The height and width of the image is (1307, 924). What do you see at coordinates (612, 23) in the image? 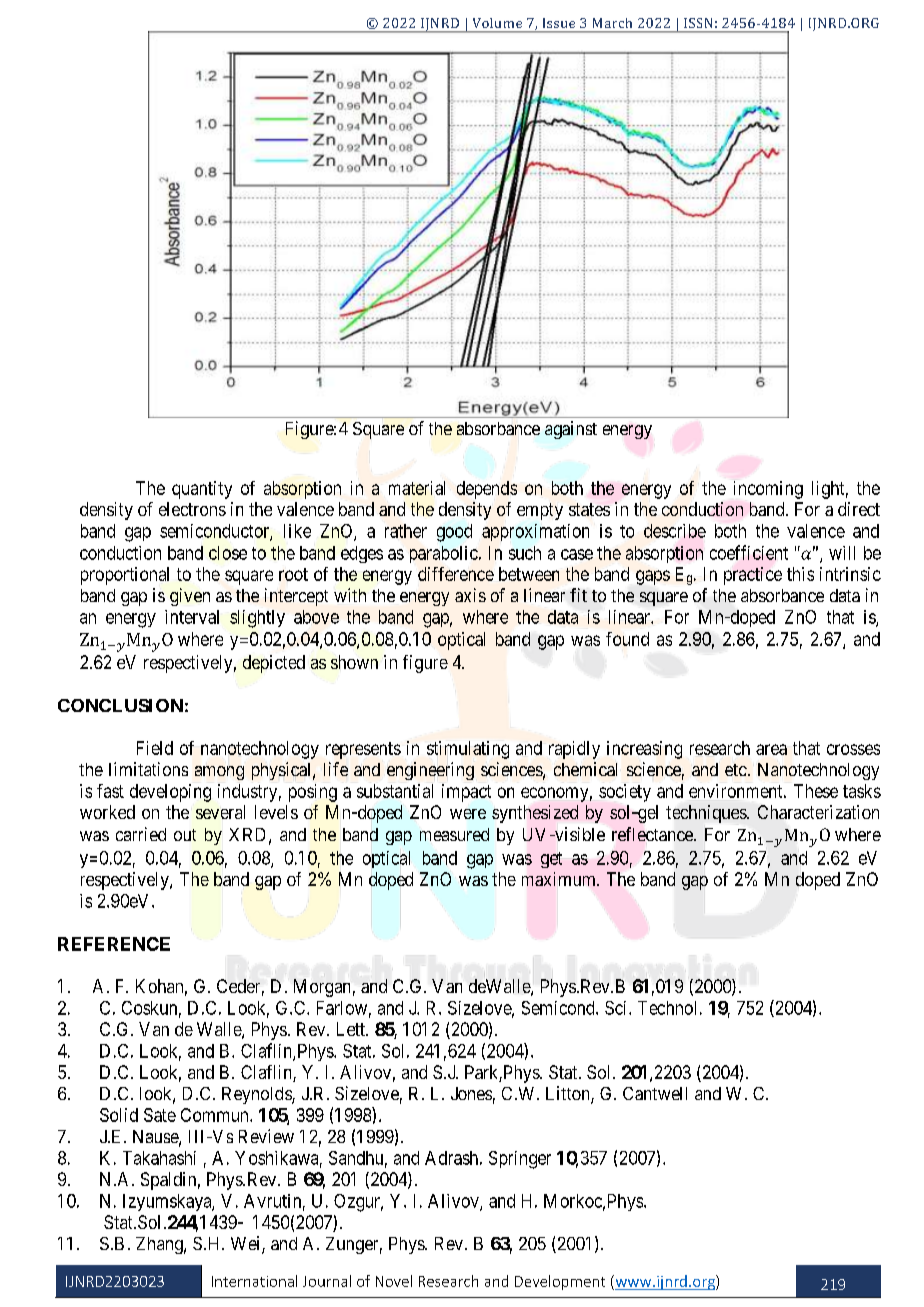
I see `March` at bounding box center [612, 23].
